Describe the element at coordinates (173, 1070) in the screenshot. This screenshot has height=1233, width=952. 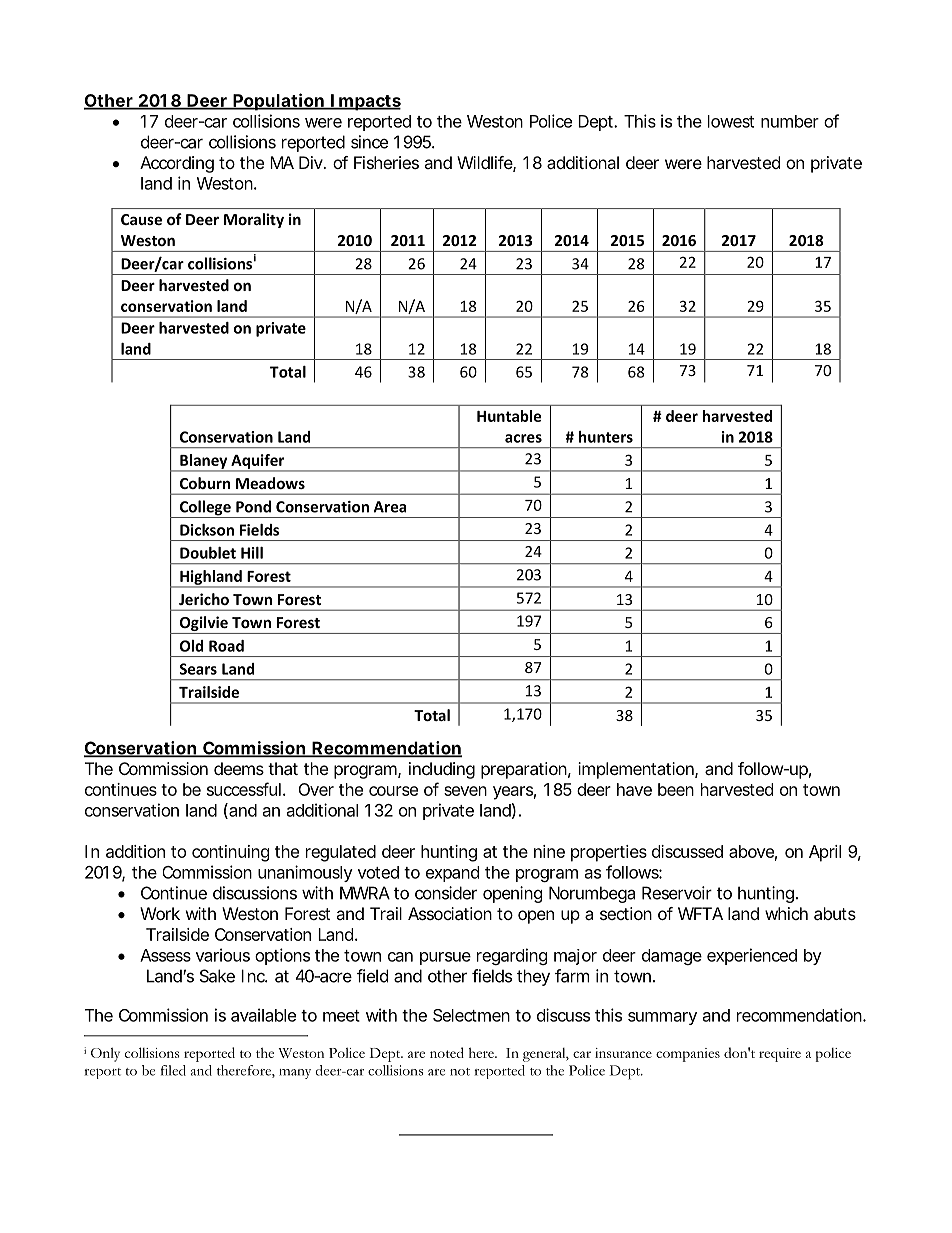
I see `filed` at that location.
